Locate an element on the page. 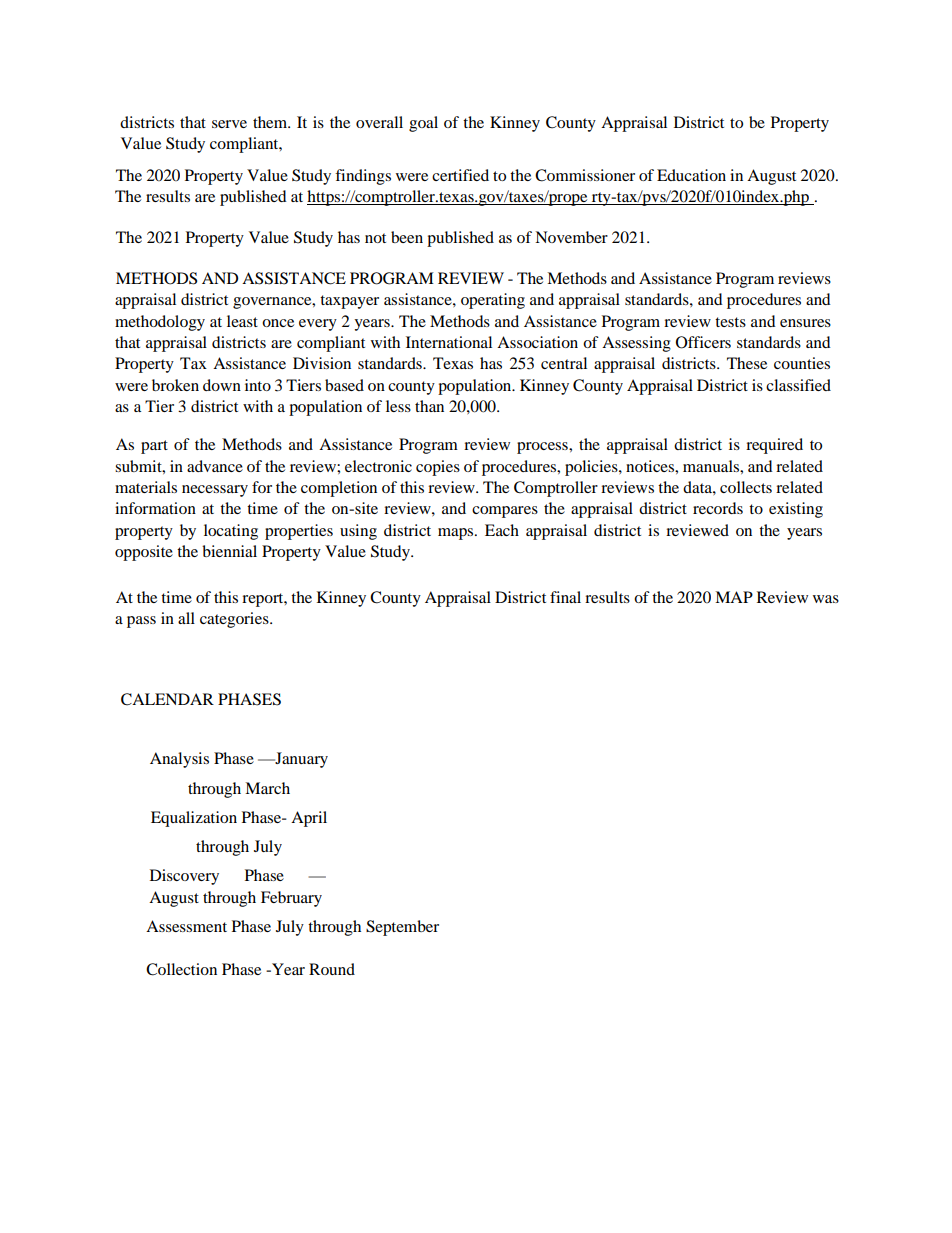  was is located at coordinates (826, 599).
